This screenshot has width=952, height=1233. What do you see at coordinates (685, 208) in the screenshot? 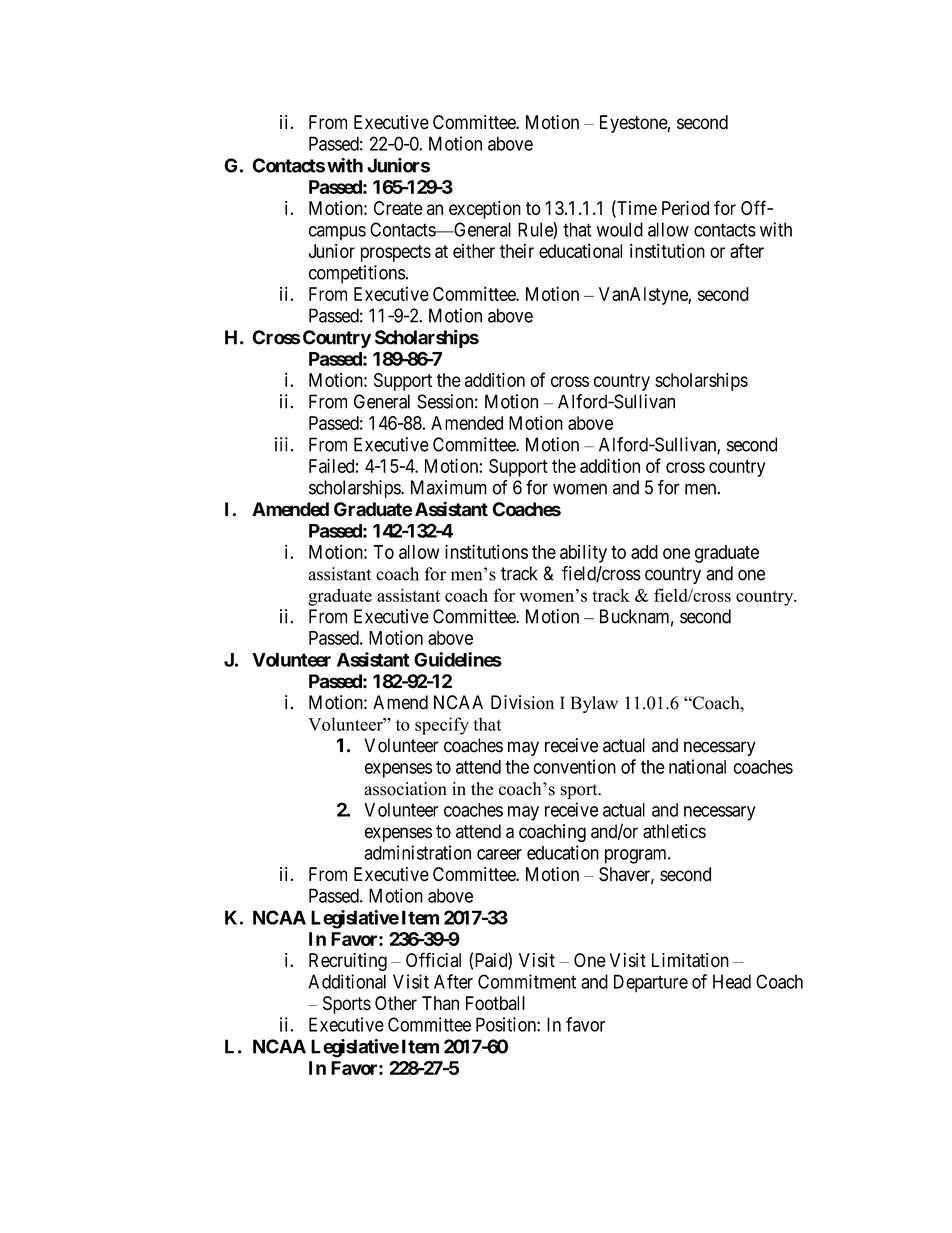
I see `Period` at bounding box center [685, 208].
